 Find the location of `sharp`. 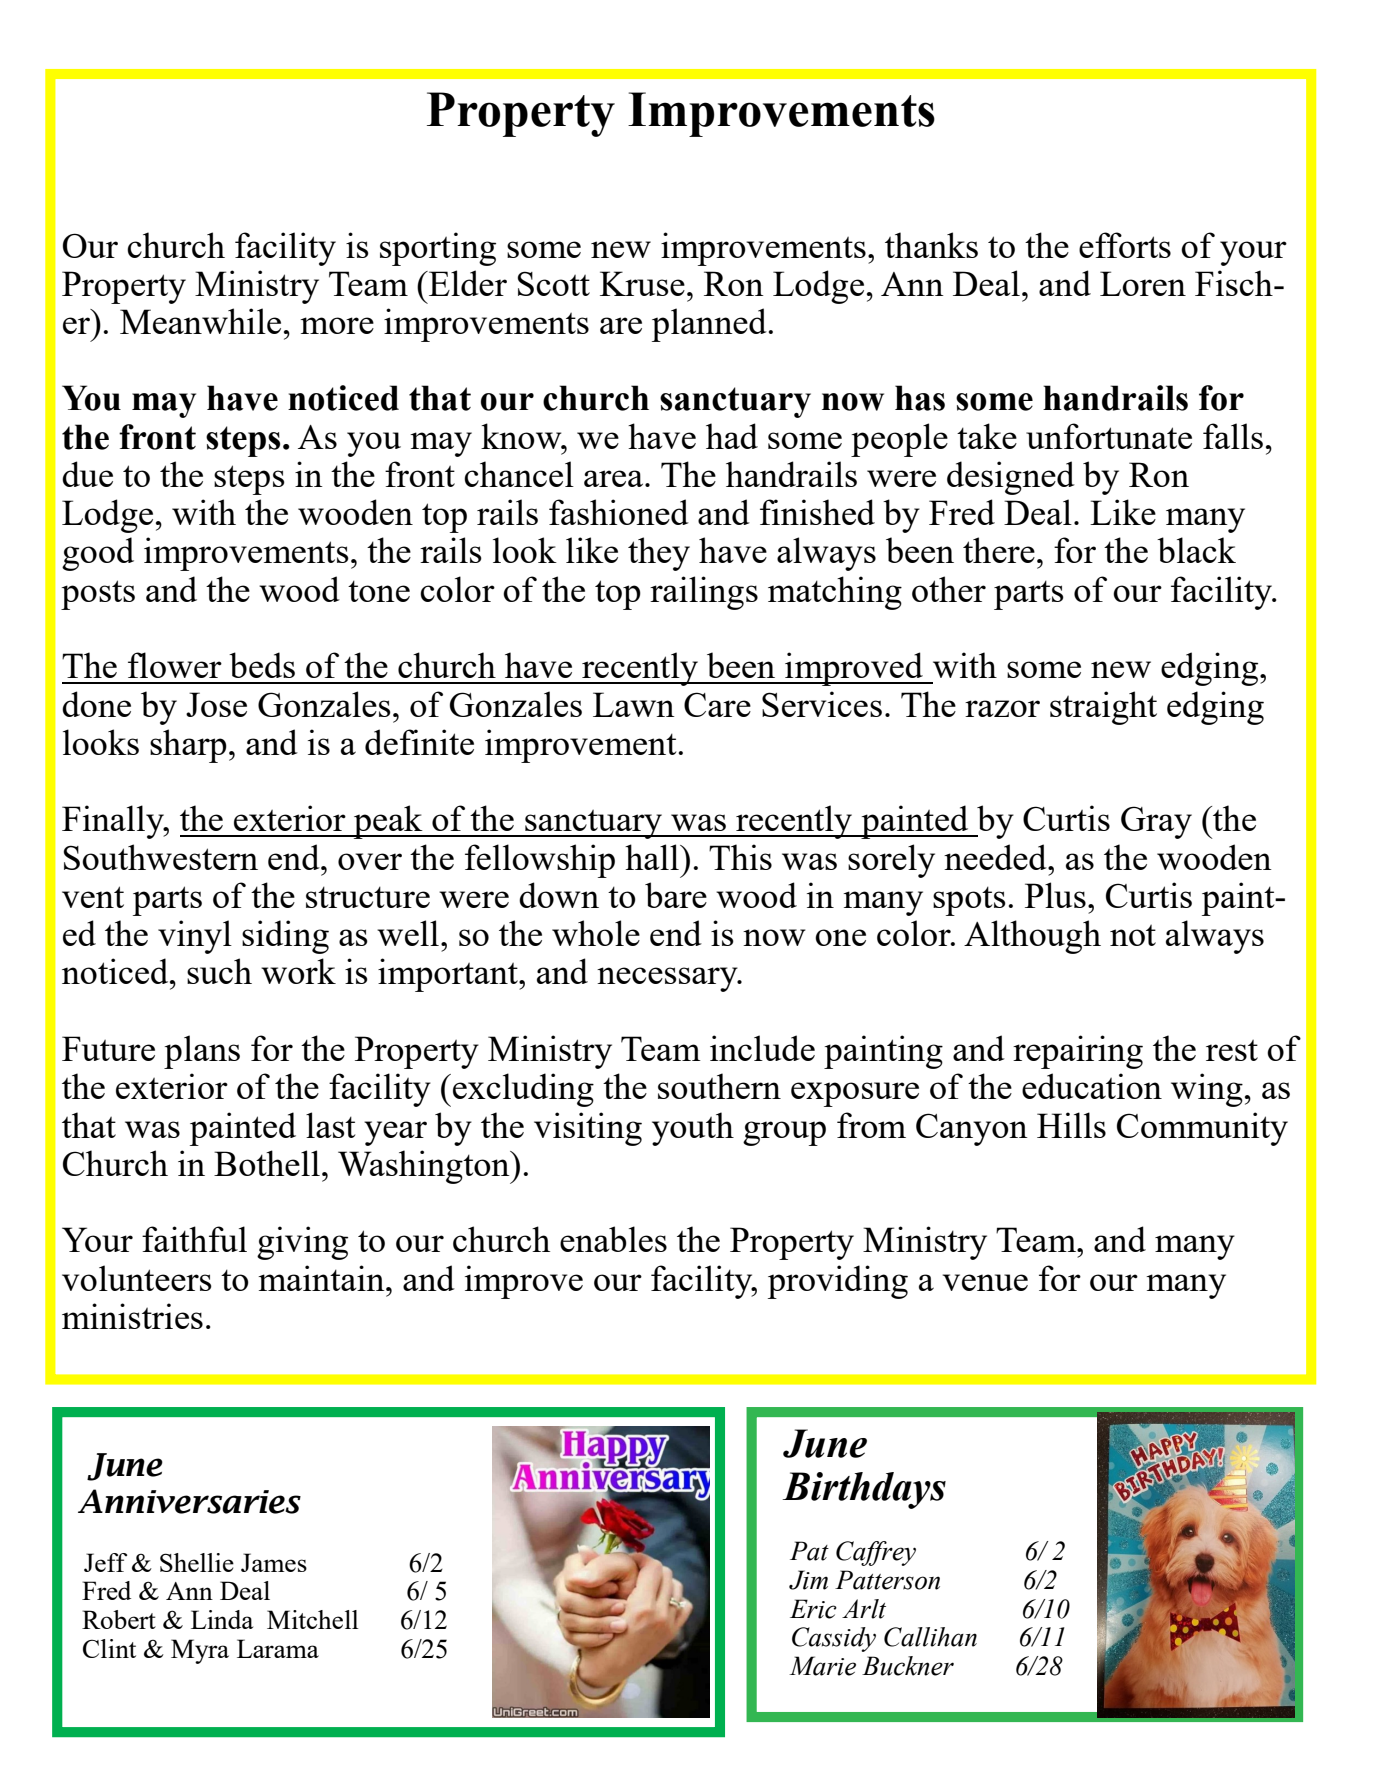

sharp is located at coordinates (188, 746).
